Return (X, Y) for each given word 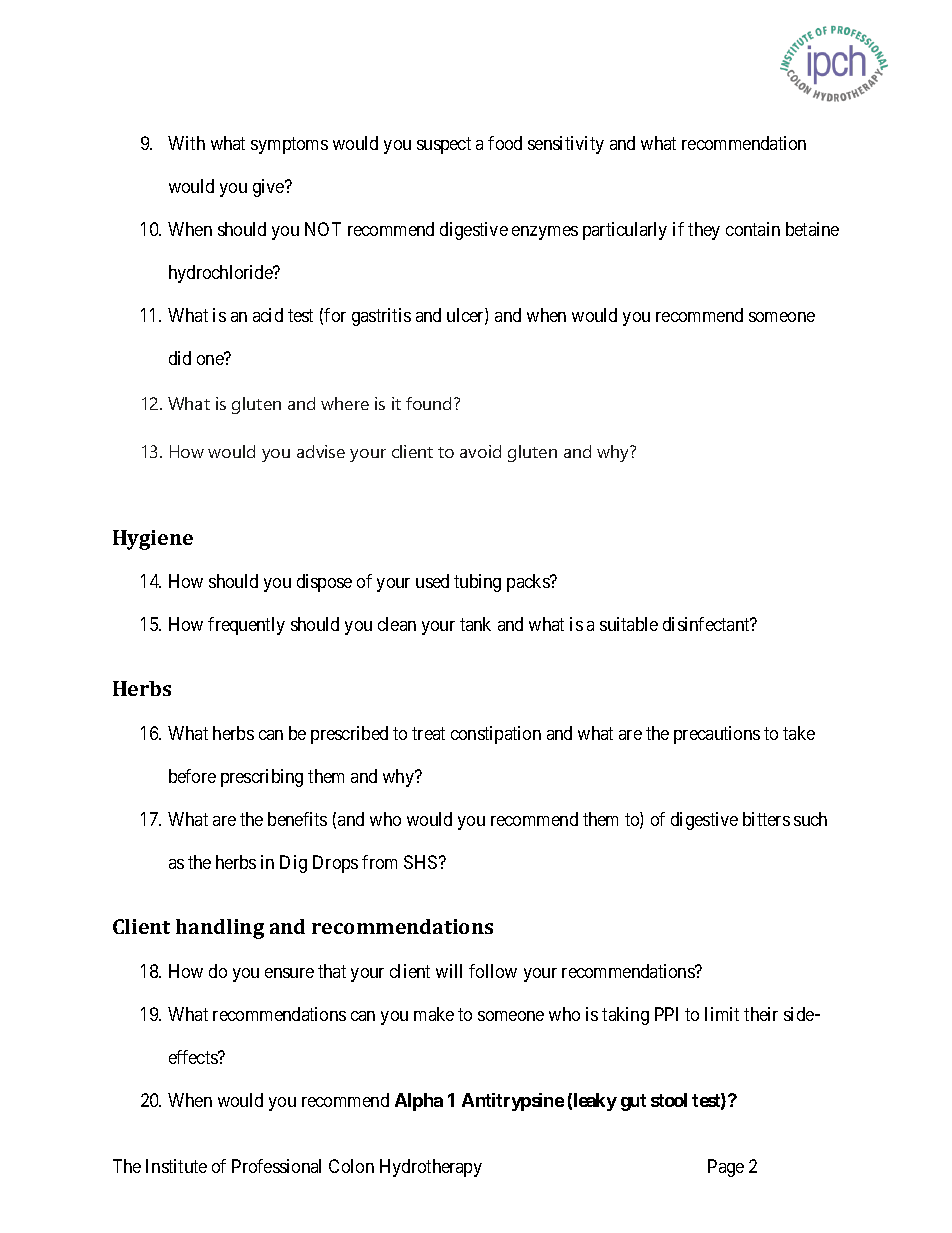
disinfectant (707, 624)
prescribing (262, 778)
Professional (276, 1166)
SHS (420, 862)
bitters (766, 819)
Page (726, 1168)
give (269, 188)
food (505, 143)
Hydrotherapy (431, 1168)
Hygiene (153, 540)
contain (753, 229)
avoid (480, 451)
